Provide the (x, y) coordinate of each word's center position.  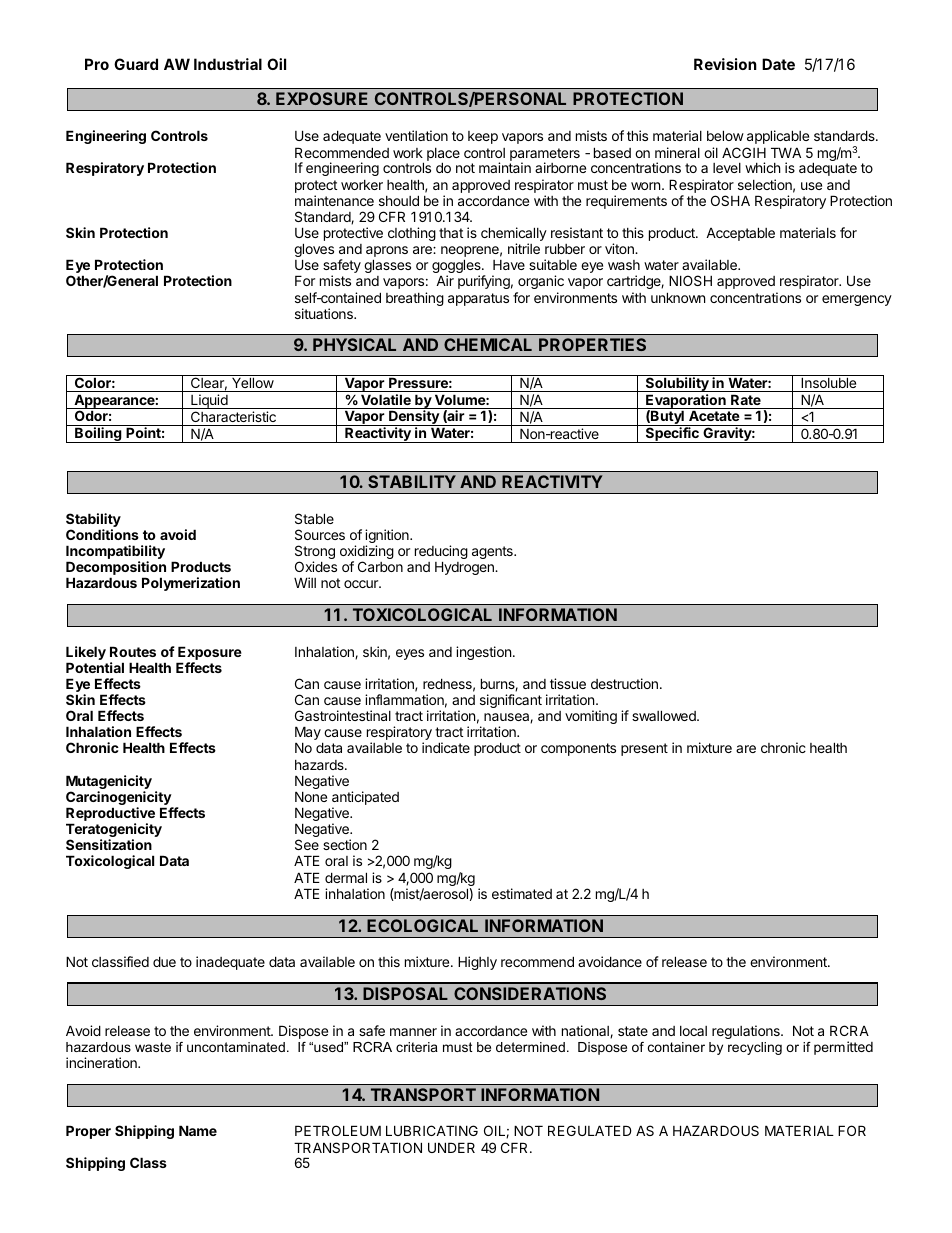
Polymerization (191, 584)
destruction (624, 683)
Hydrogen (465, 568)
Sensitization (109, 844)
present (644, 749)
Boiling (98, 435)
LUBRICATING (432, 1130)
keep (483, 137)
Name (198, 1130)
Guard (136, 64)
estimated (522, 893)
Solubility (677, 383)
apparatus (478, 299)
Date (778, 64)
